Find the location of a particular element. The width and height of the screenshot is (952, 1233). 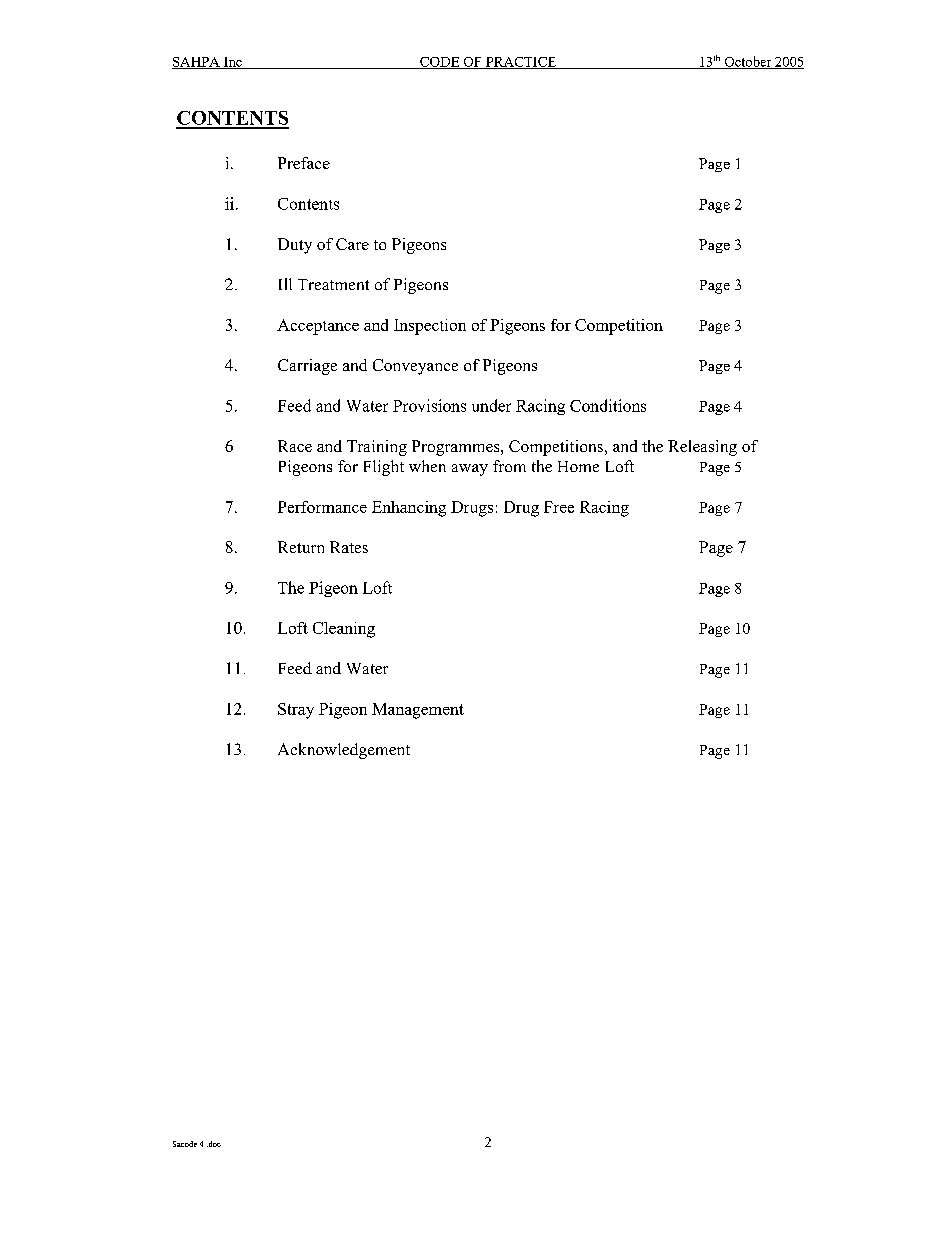

October is located at coordinates (748, 62).
